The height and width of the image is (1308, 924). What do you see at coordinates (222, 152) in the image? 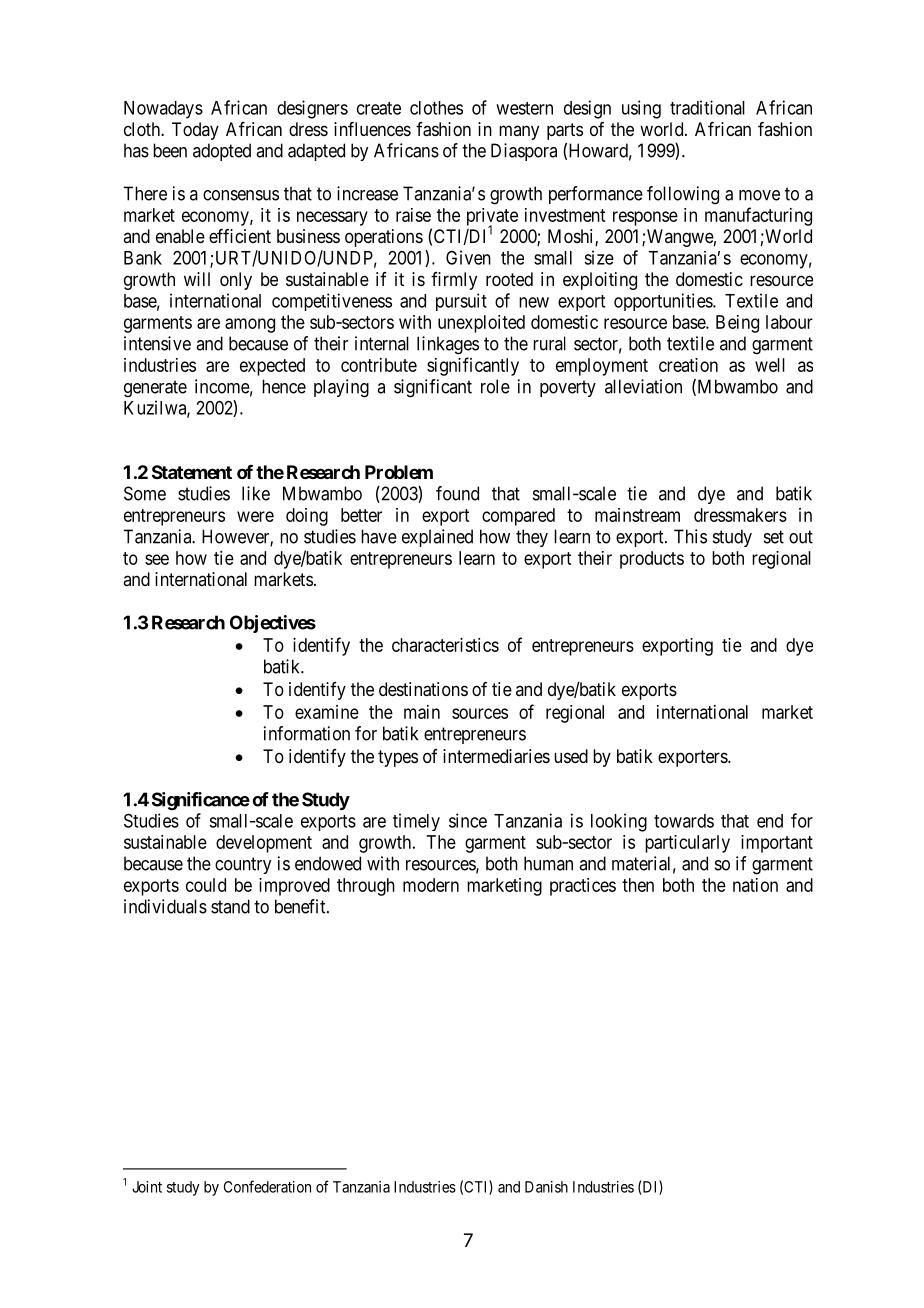
I see `adopted` at bounding box center [222, 152].
